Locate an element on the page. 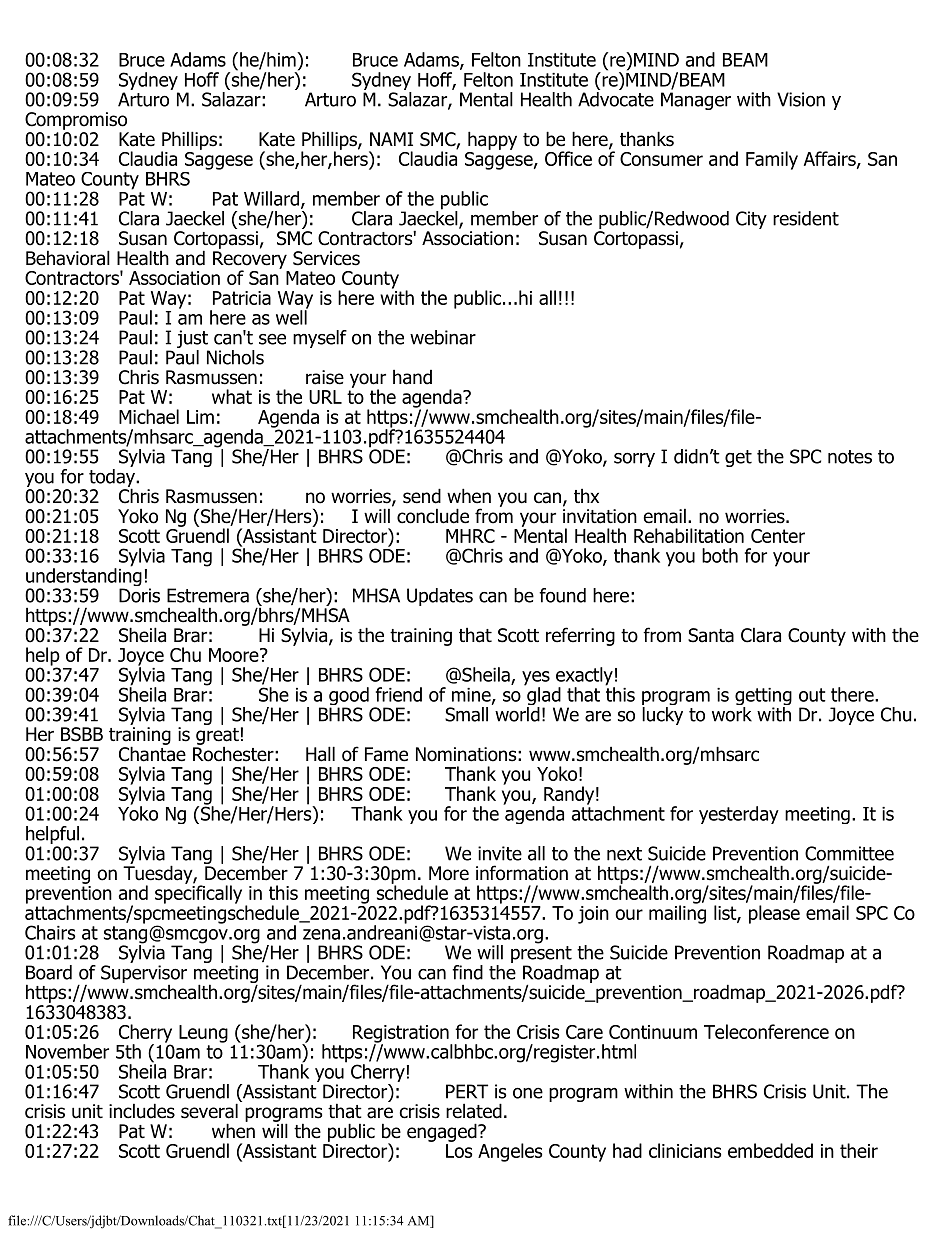  Family is located at coordinates (772, 160).
